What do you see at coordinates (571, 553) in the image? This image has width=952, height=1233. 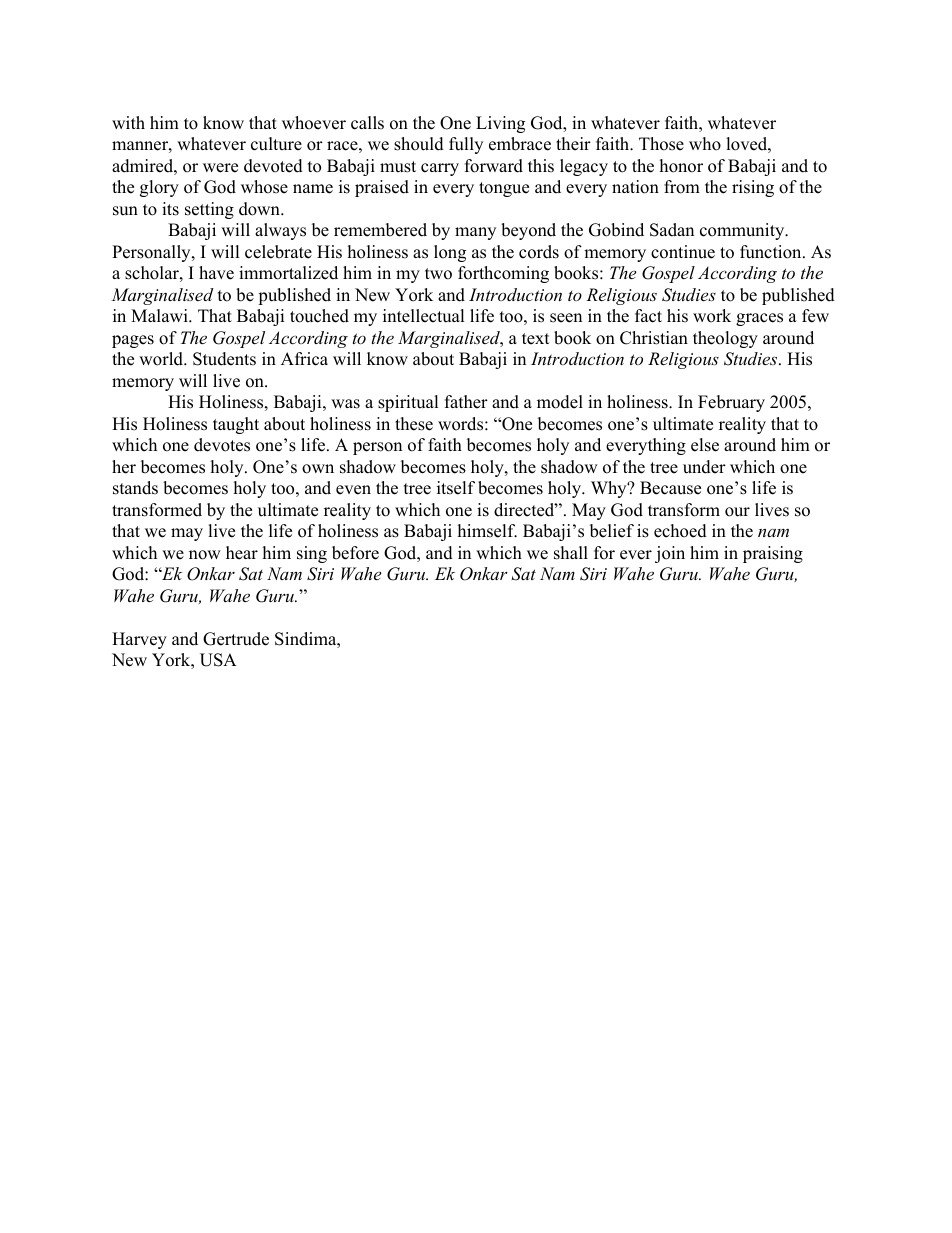 I see `shall` at bounding box center [571, 553].
